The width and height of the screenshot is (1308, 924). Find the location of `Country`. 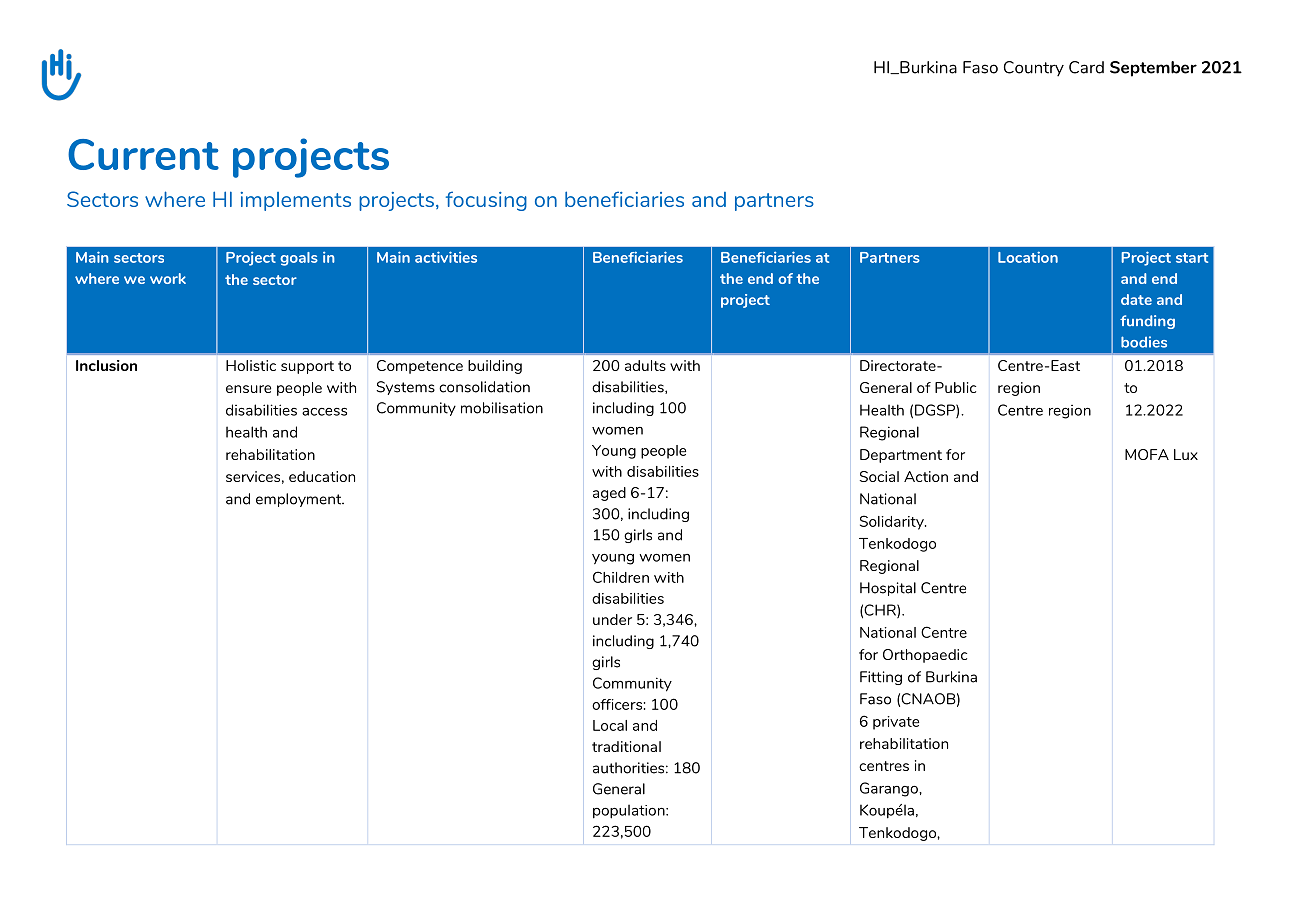

Country is located at coordinates (1034, 69).
